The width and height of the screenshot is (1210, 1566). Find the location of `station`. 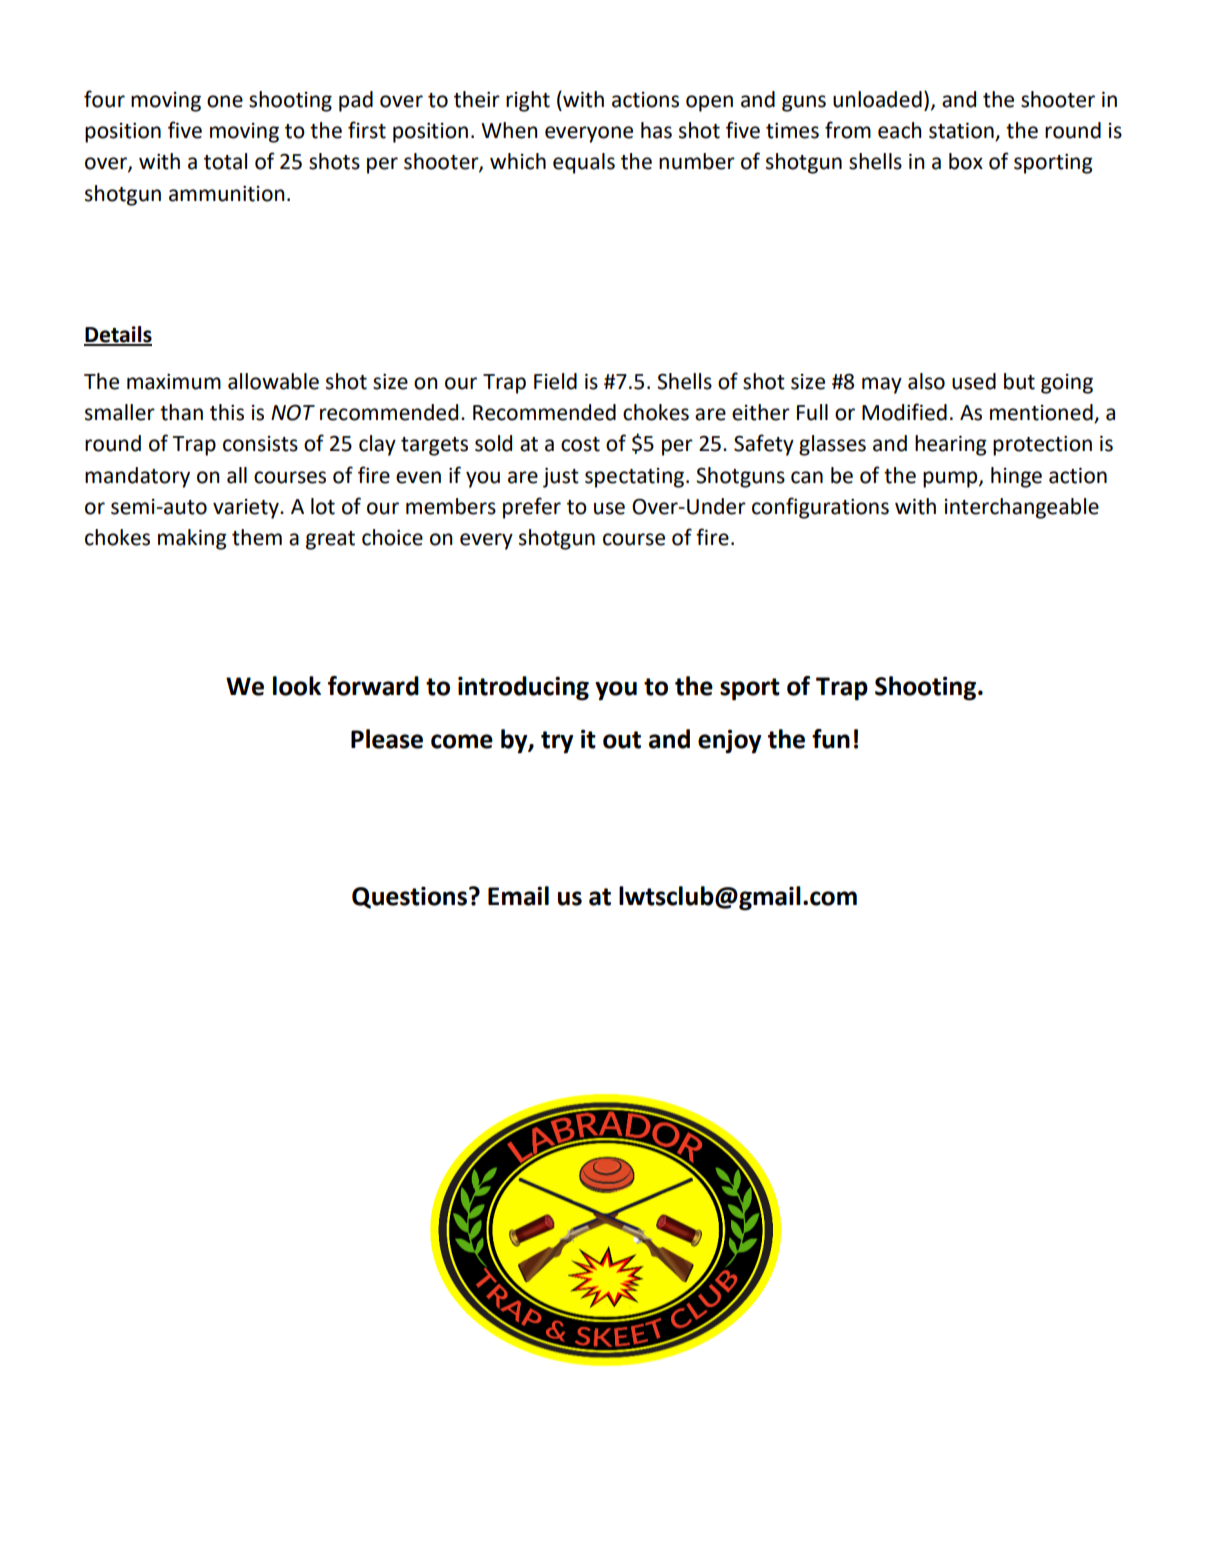

station is located at coordinates (962, 131).
